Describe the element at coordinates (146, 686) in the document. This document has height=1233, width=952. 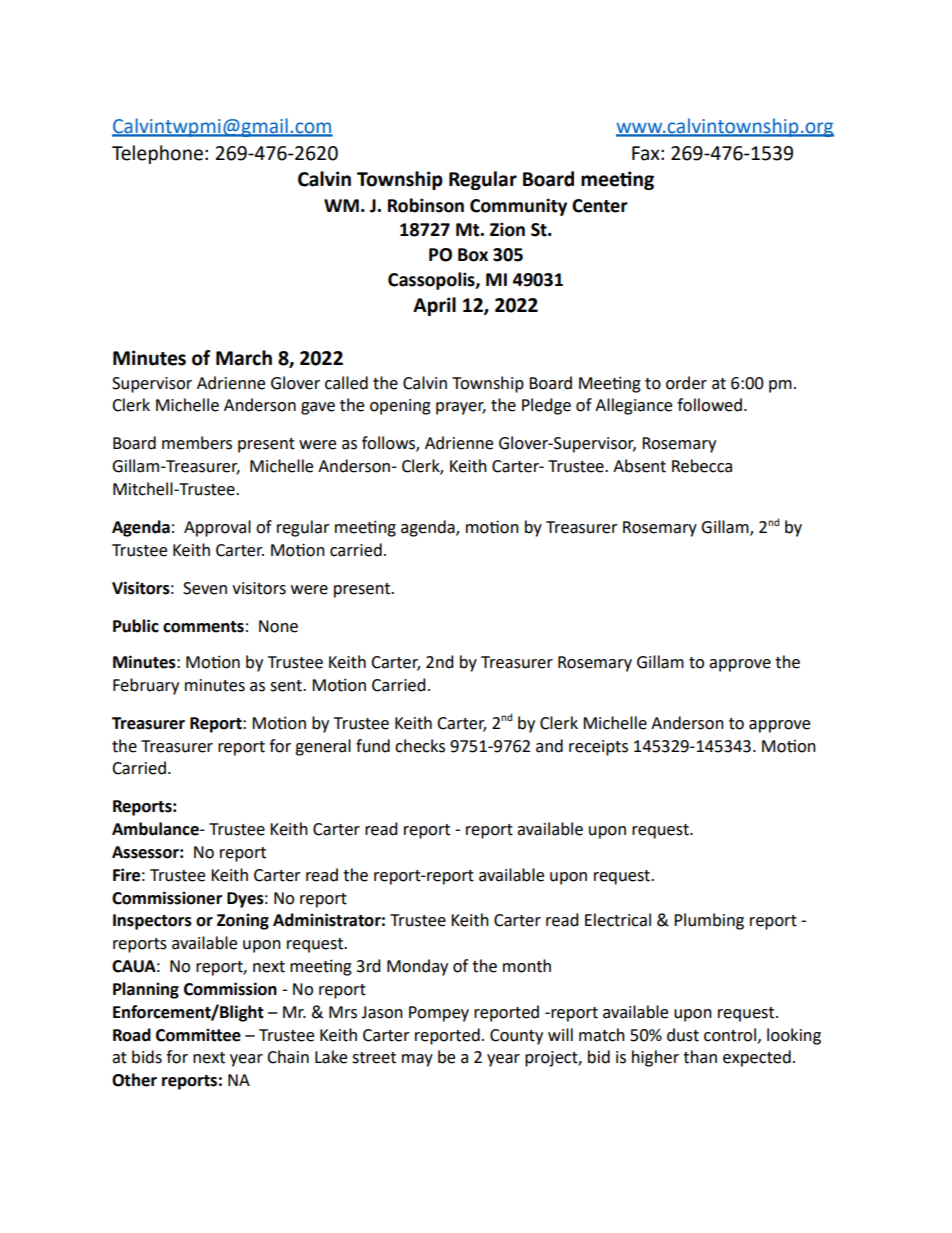
I see `February` at that location.
